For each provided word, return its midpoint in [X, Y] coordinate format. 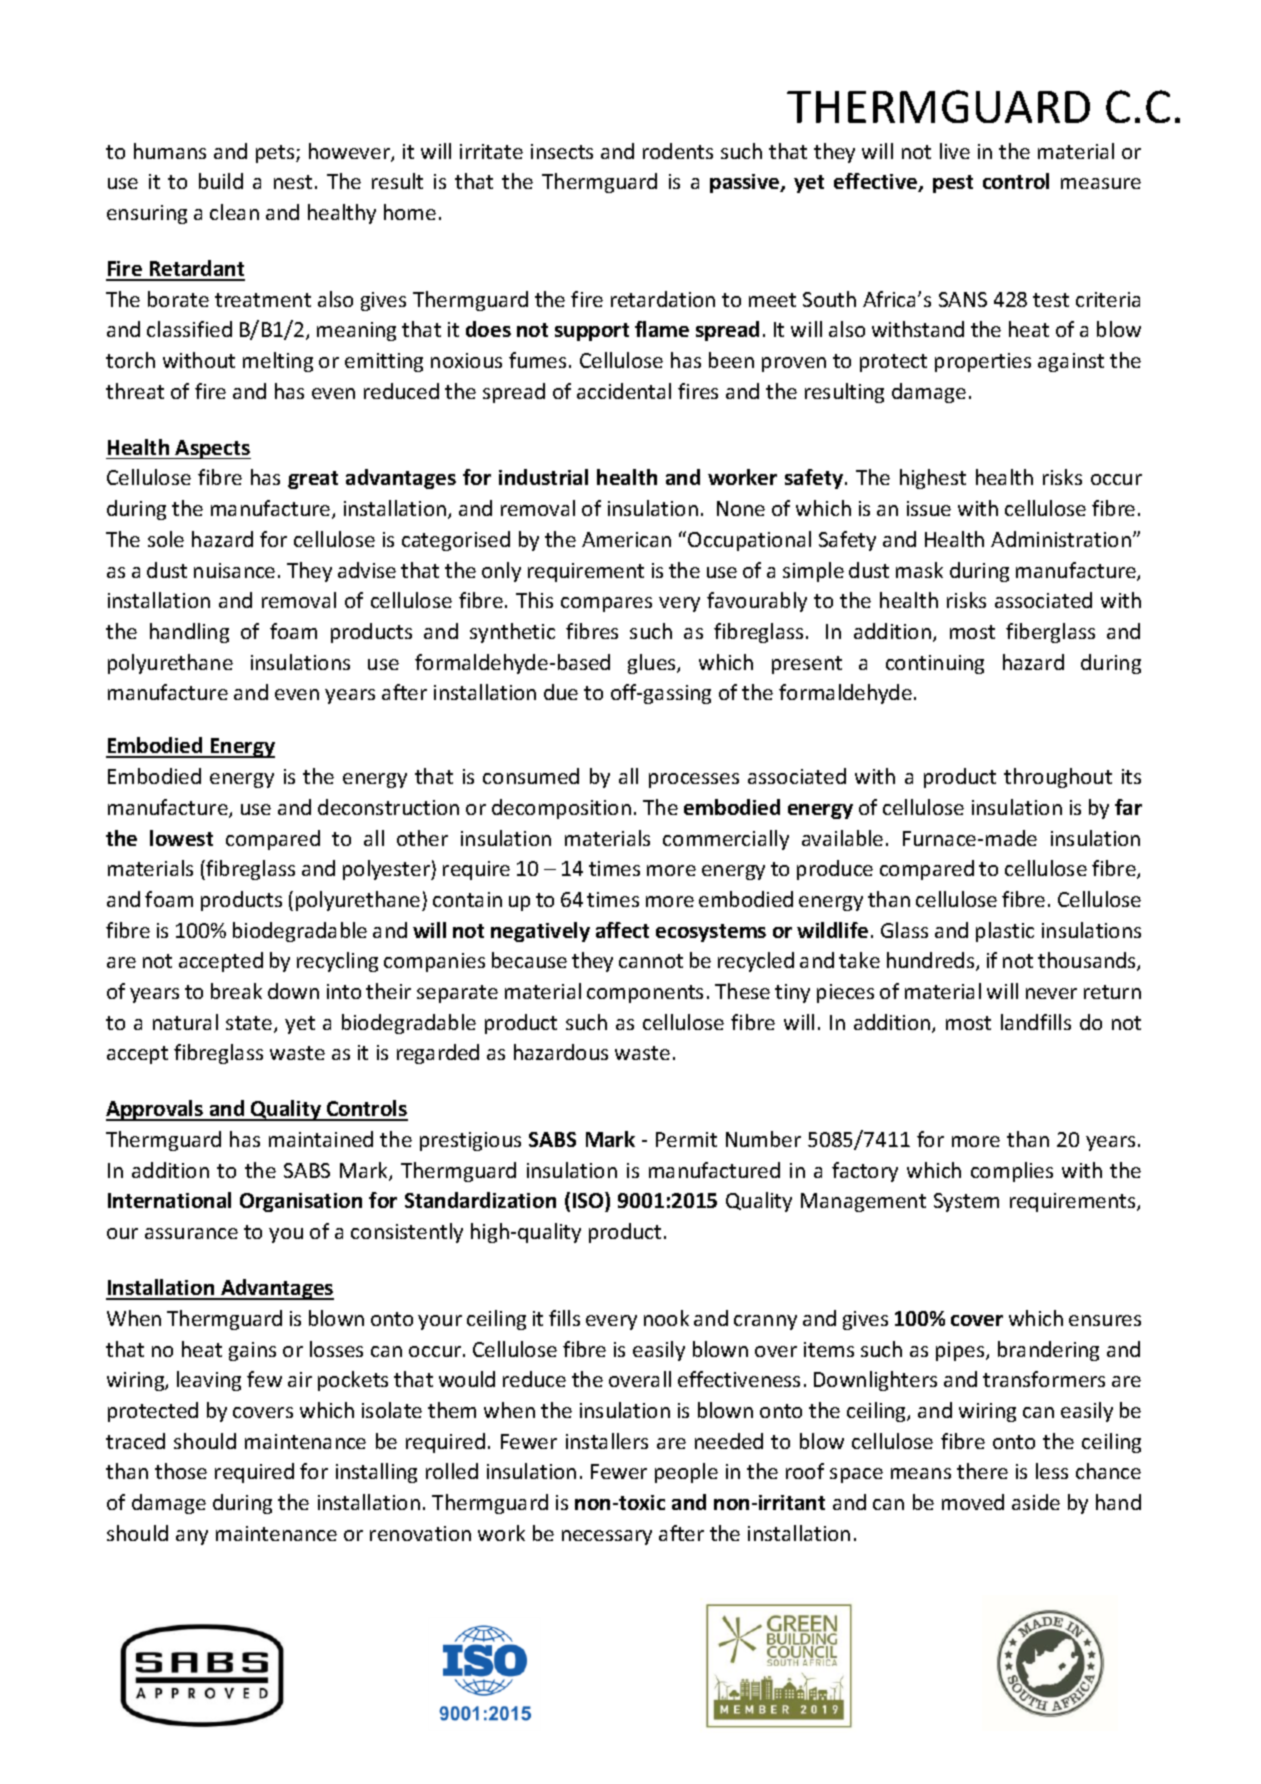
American [626, 539]
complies [1012, 1172]
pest [953, 184]
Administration [1061, 539]
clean [234, 212]
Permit [686, 1139]
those [181, 1471]
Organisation [301, 1202]
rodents [678, 151]
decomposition [561, 809]
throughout [1058, 778]
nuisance [234, 570]
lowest [181, 838]
